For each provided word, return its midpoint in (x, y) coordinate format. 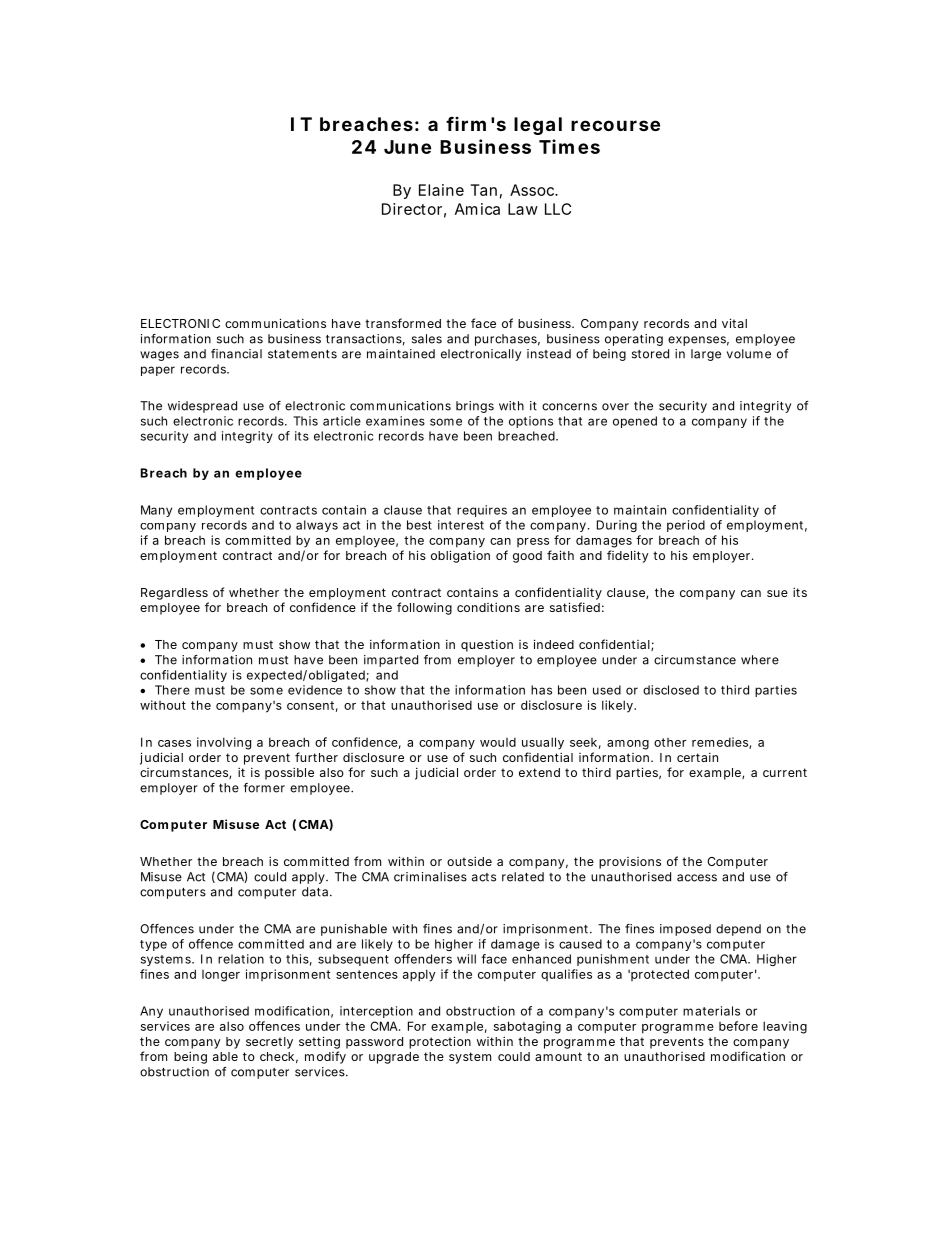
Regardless (174, 594)
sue (777, 593)
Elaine (441, 190)
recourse (615, 125)
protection (440, 1042)
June (407, 147)
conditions (488, 607)
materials (711, 1011)
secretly (269, 1043)
